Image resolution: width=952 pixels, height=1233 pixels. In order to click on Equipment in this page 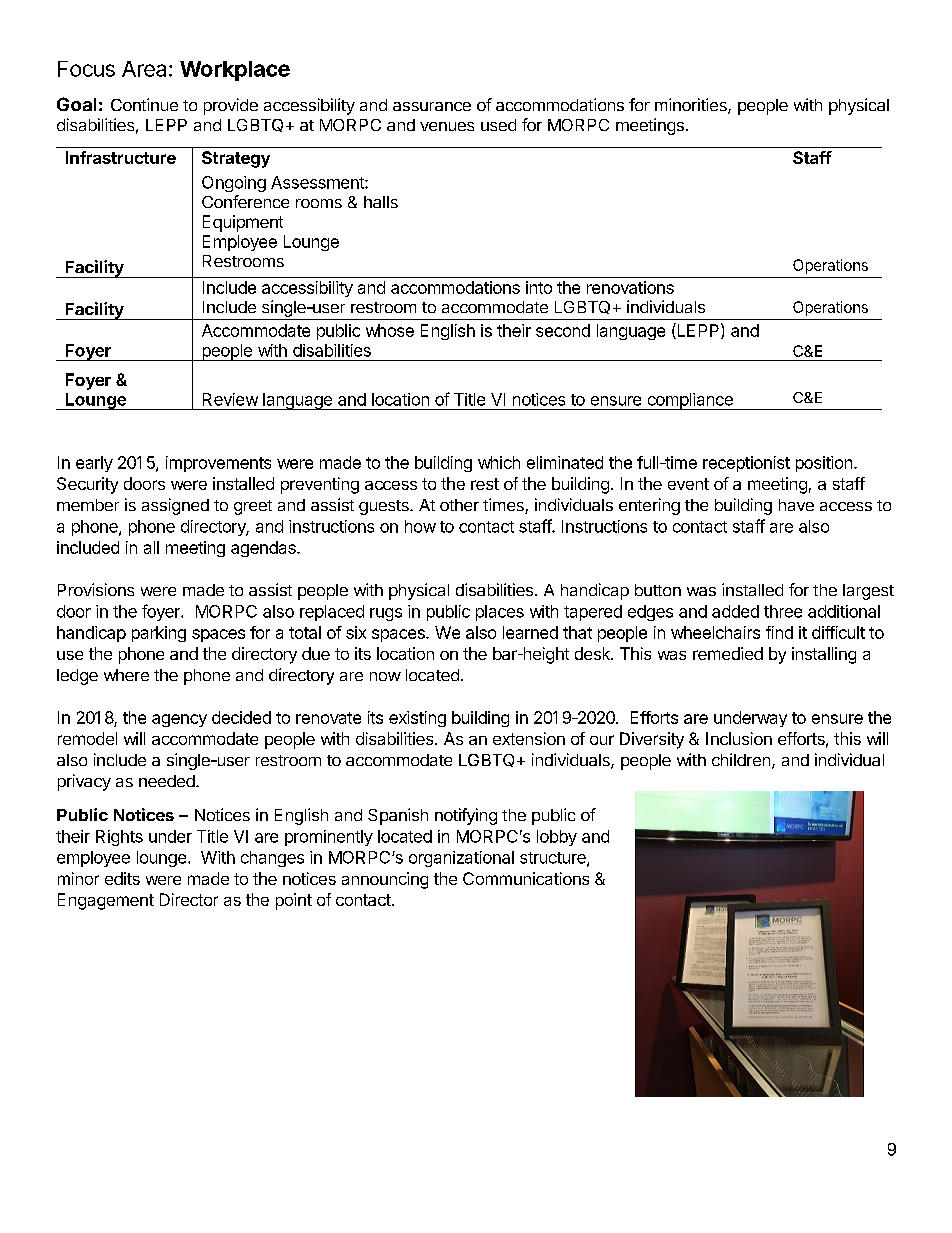, I will do `click(243, 223)`.
